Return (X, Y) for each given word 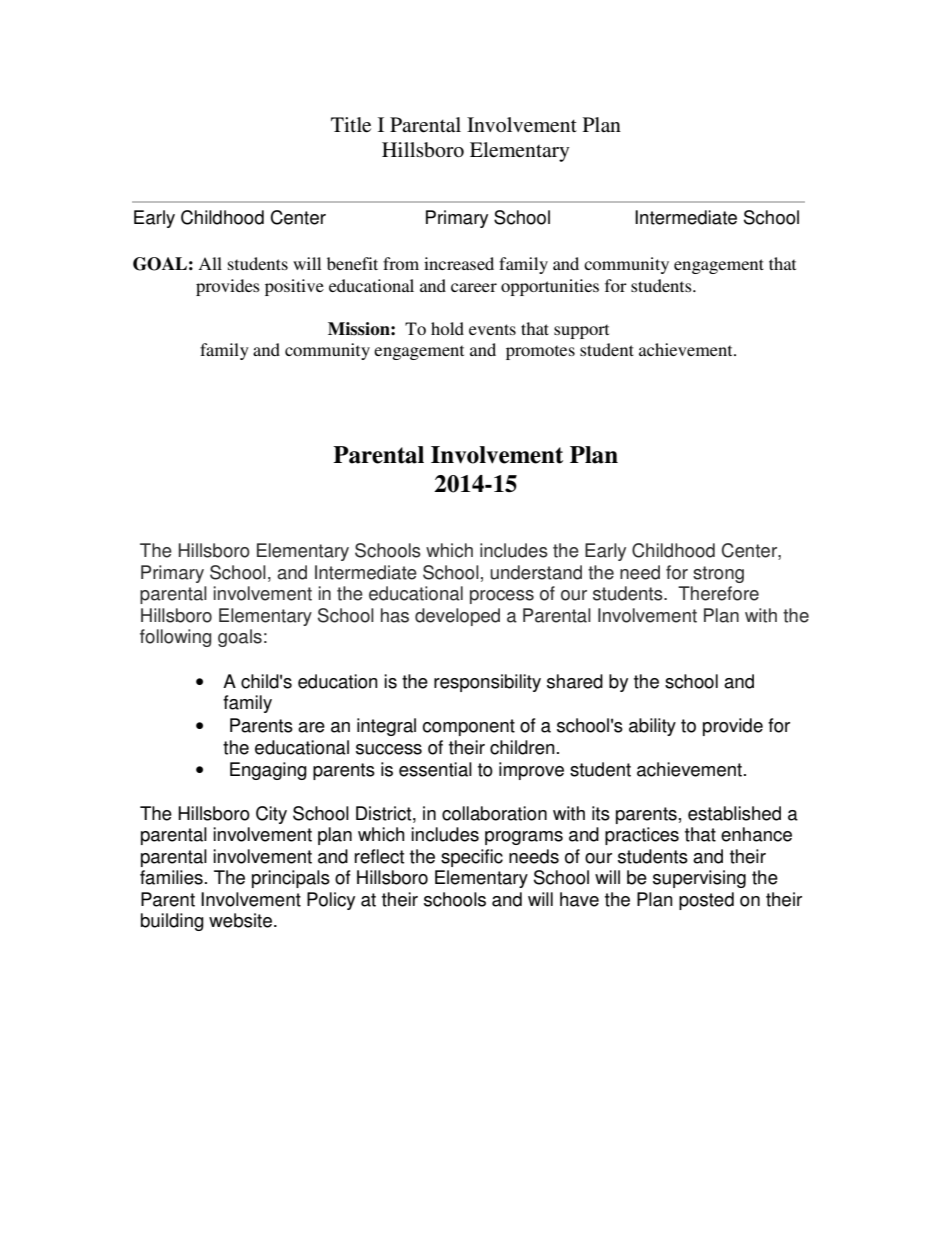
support (581, 331)
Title (351, 125)
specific (472, 858)
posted (706, 901)
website (240, 920)
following (175, 638)
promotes (540, 352)
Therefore (718, 593)
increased (459, 263)
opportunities (550, 287)
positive (294, 287)
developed (457, 617)
